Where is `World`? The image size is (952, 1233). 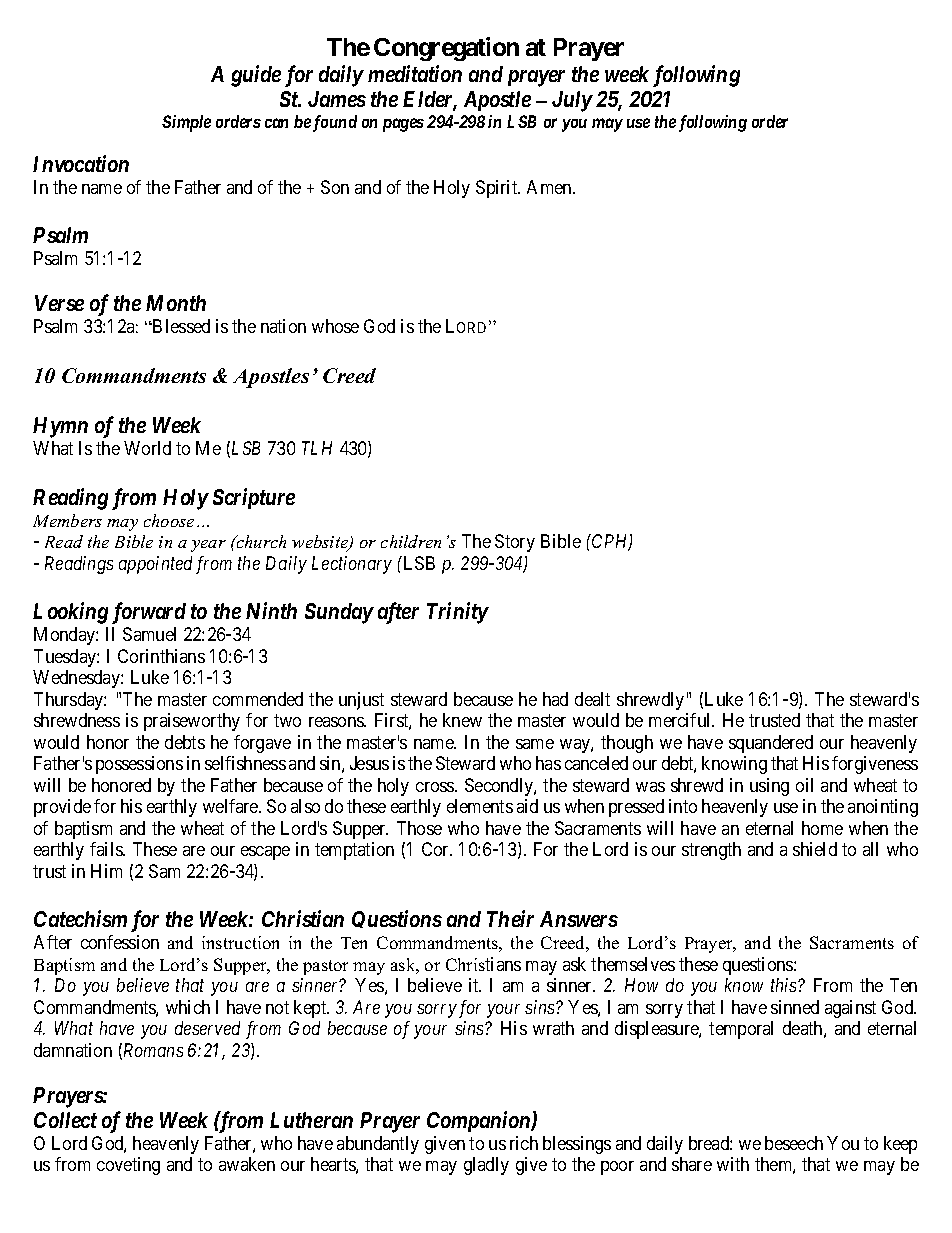
World is located at coordinates (147, 448).
